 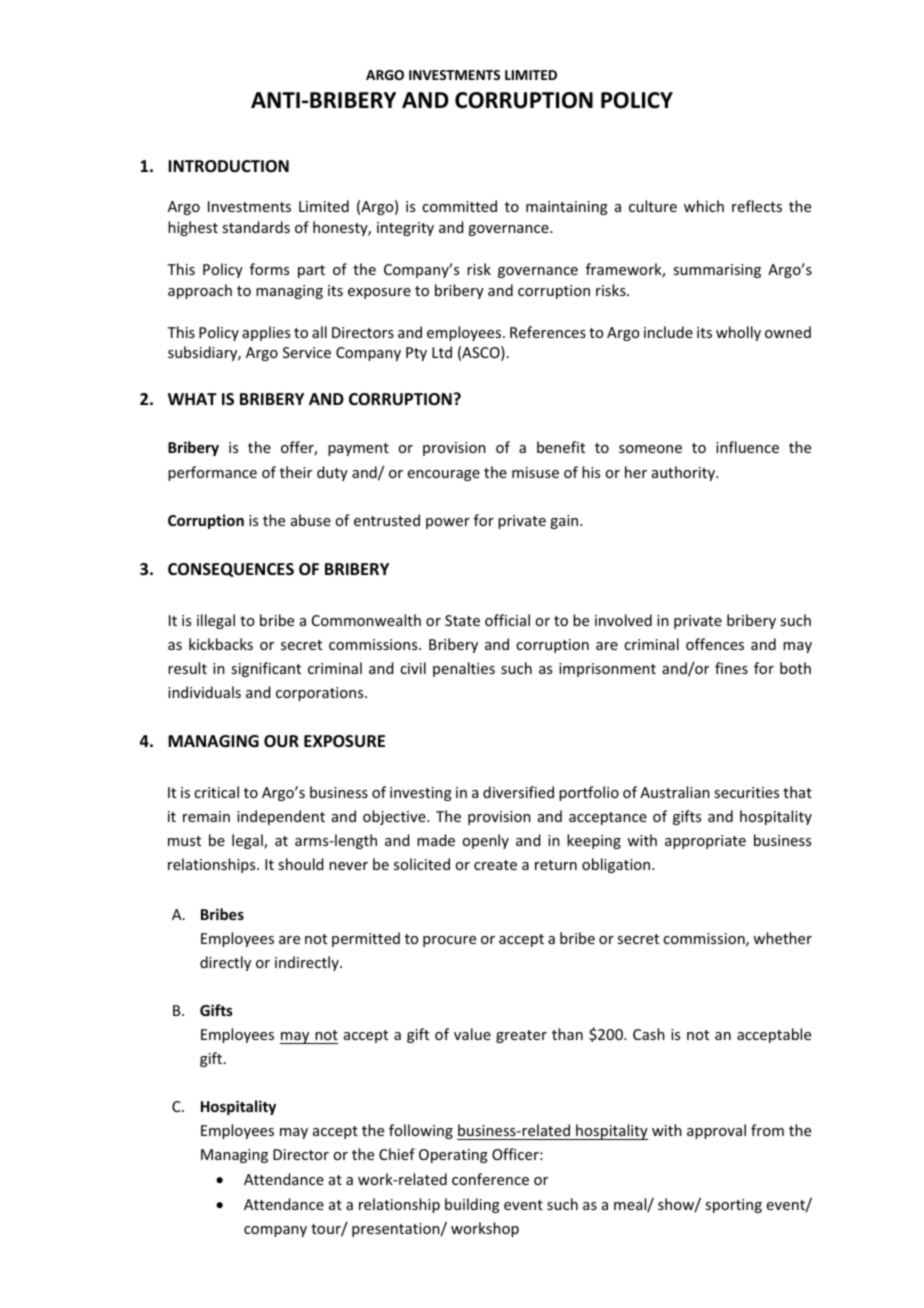 What do you see at coordinates (731, 668) in the image?
I see `fines` at bounding box center [731, 668].
